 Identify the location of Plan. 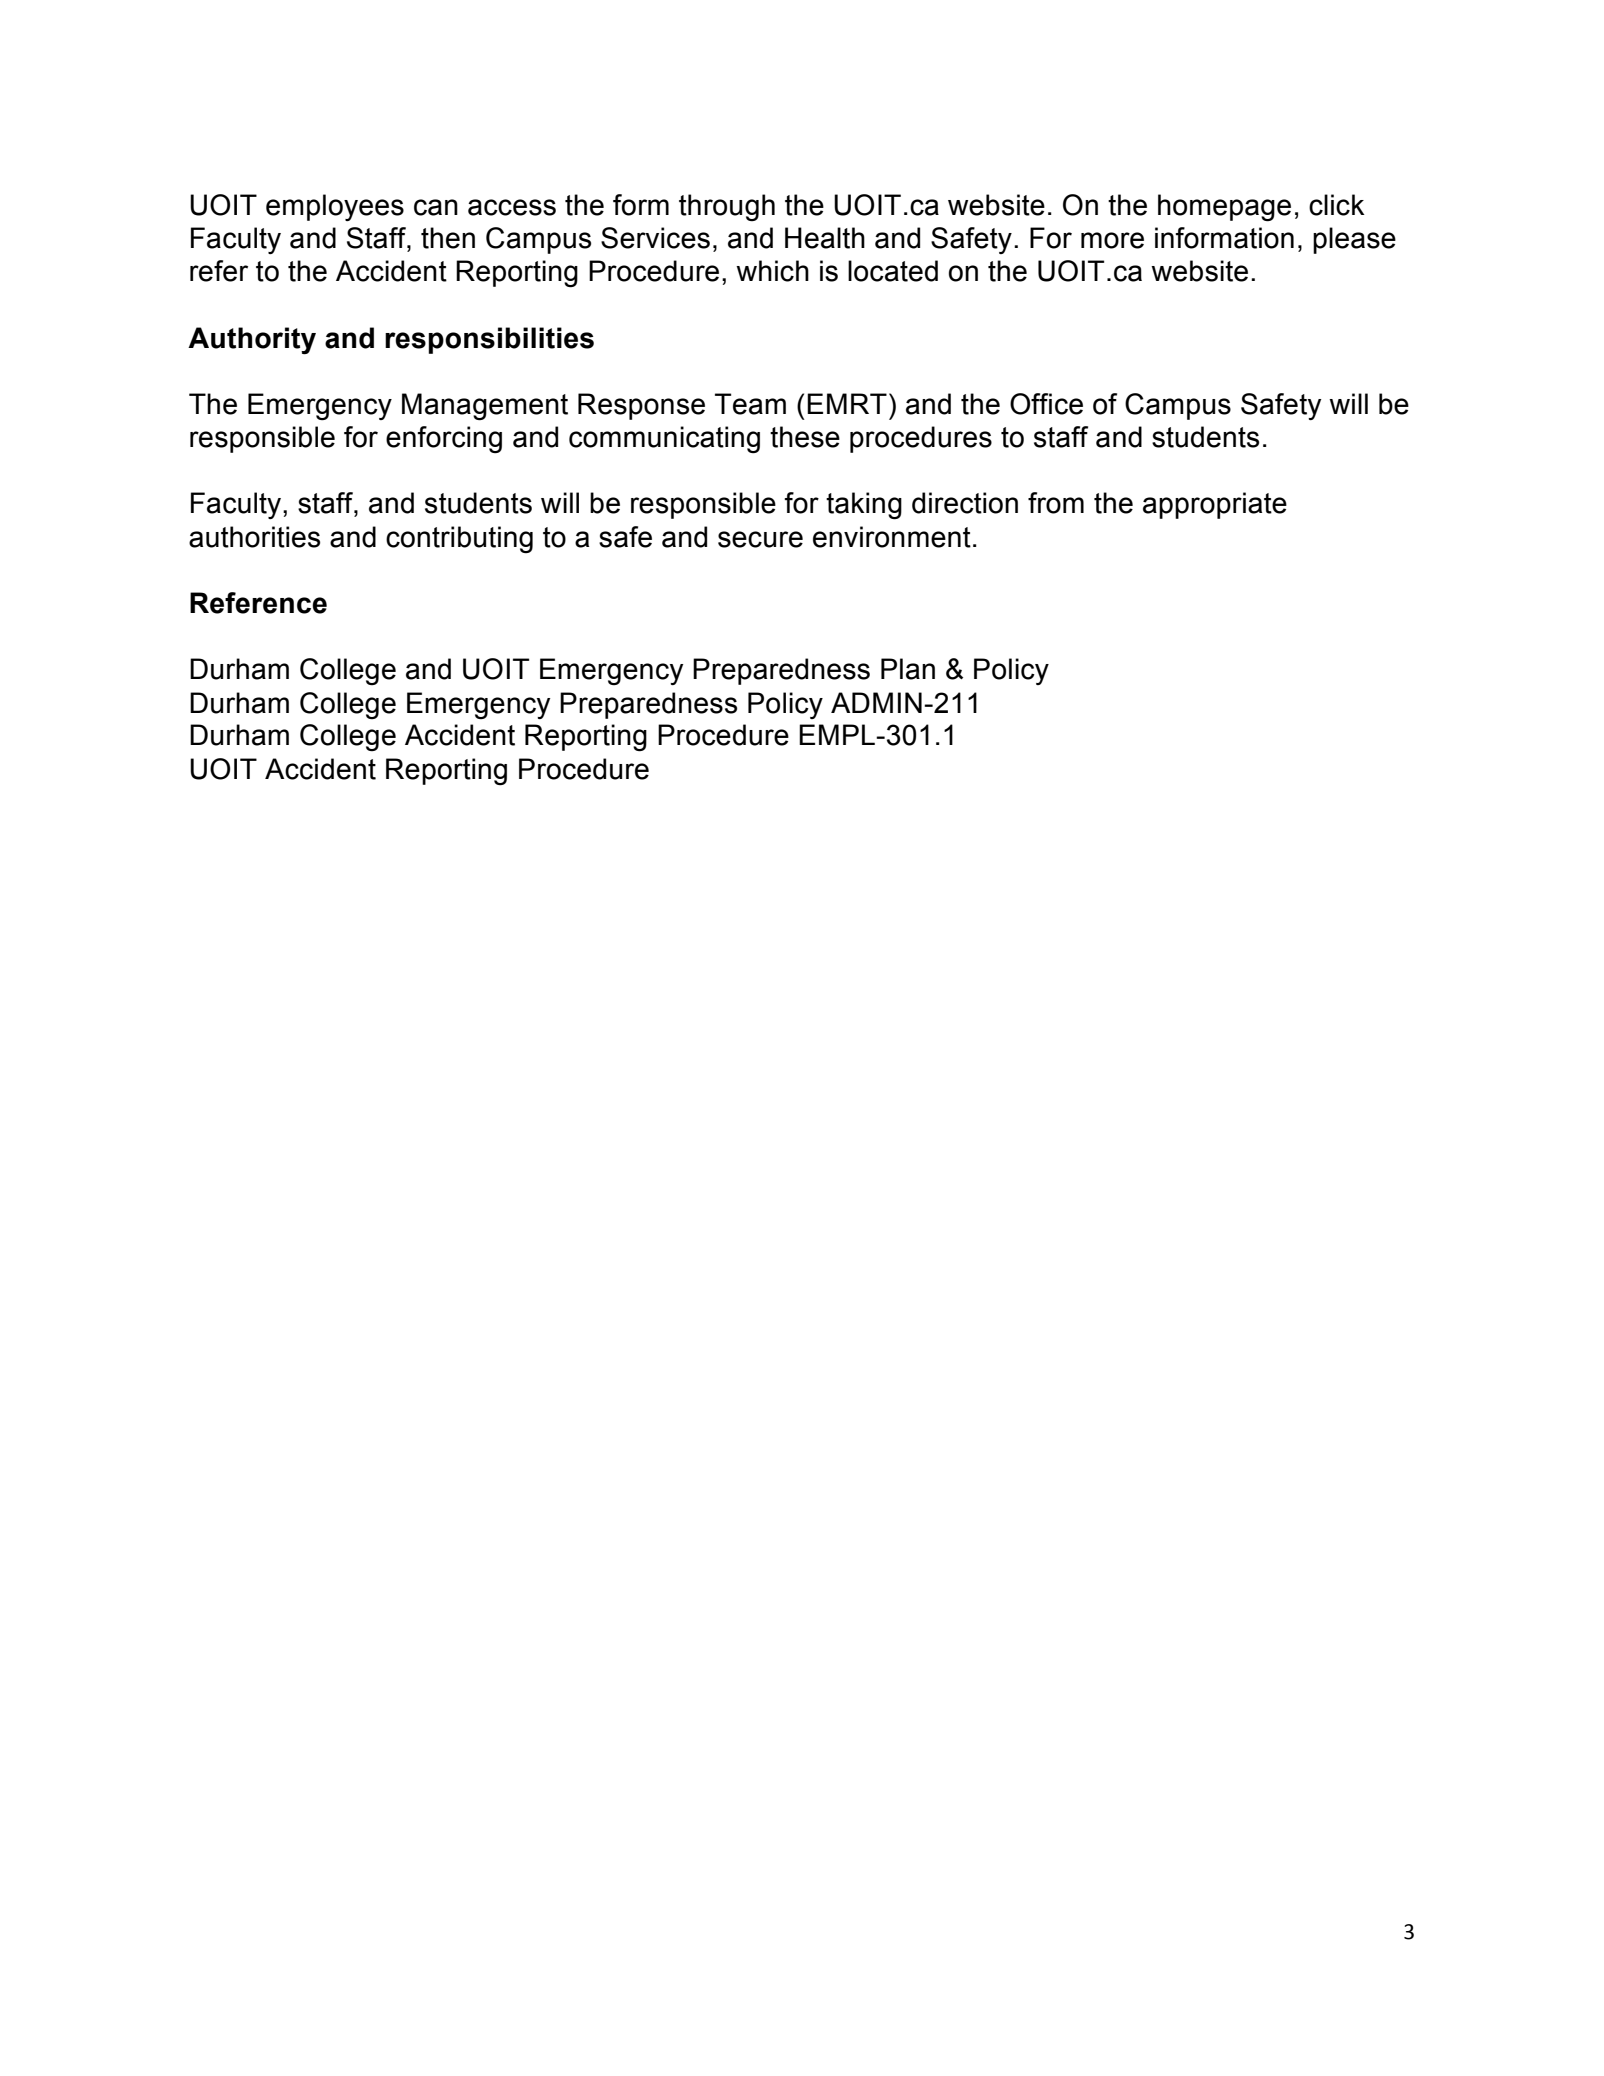
(908, 669).
